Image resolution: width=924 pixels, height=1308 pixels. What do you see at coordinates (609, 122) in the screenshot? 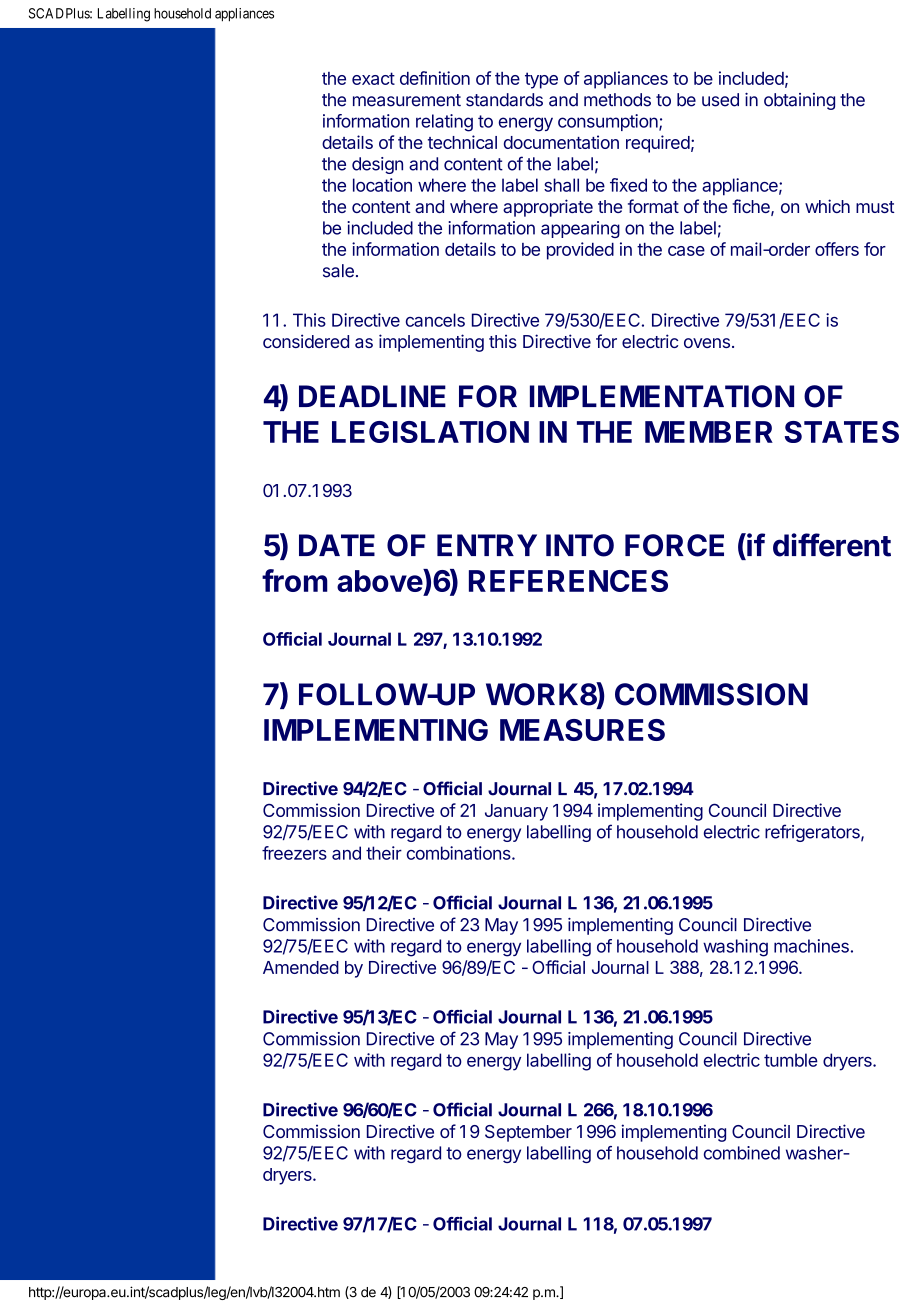
I see `consumption` at bounding box center [609, 122].
